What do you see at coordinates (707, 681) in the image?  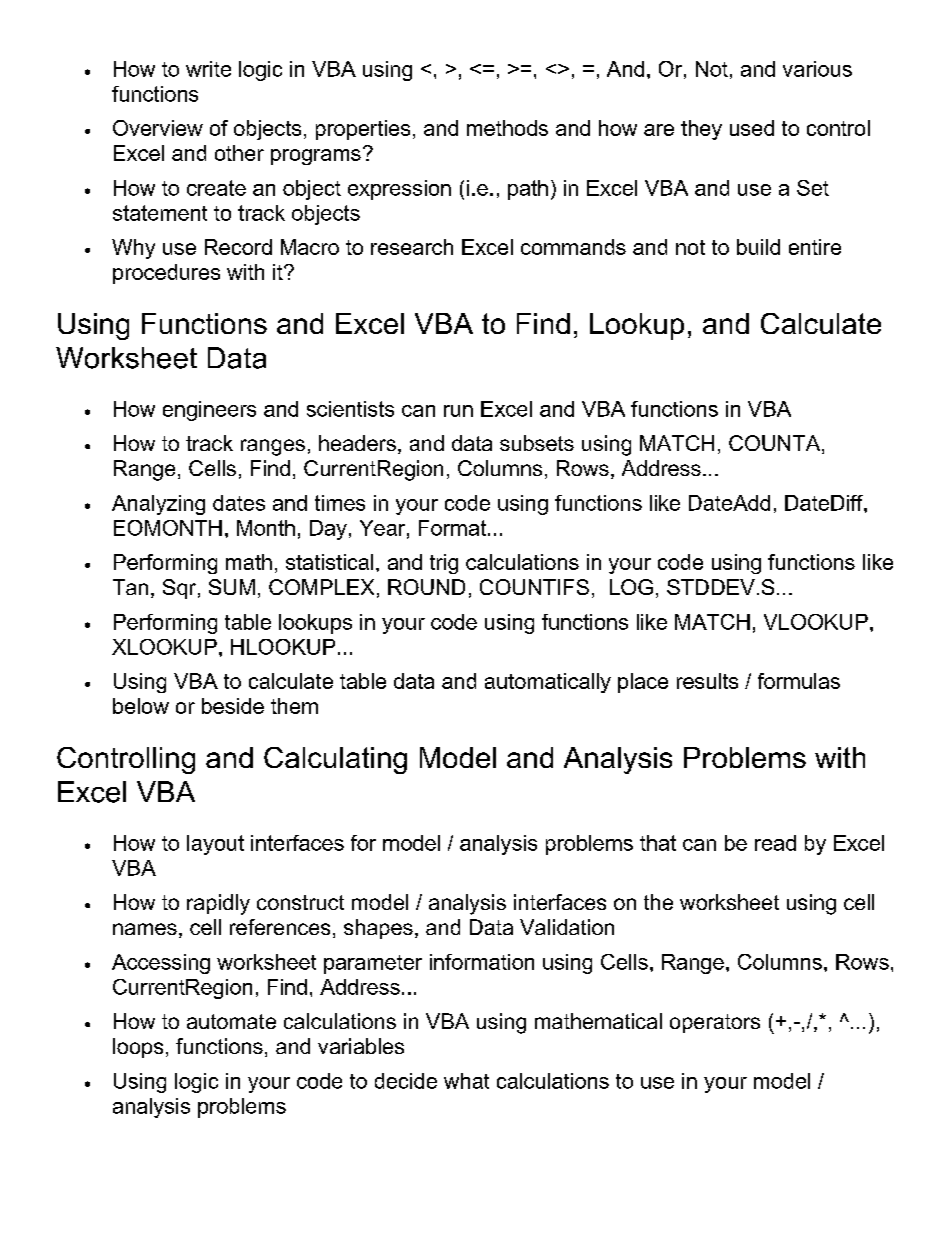 I see `results` at bounding box center [707, 681].
